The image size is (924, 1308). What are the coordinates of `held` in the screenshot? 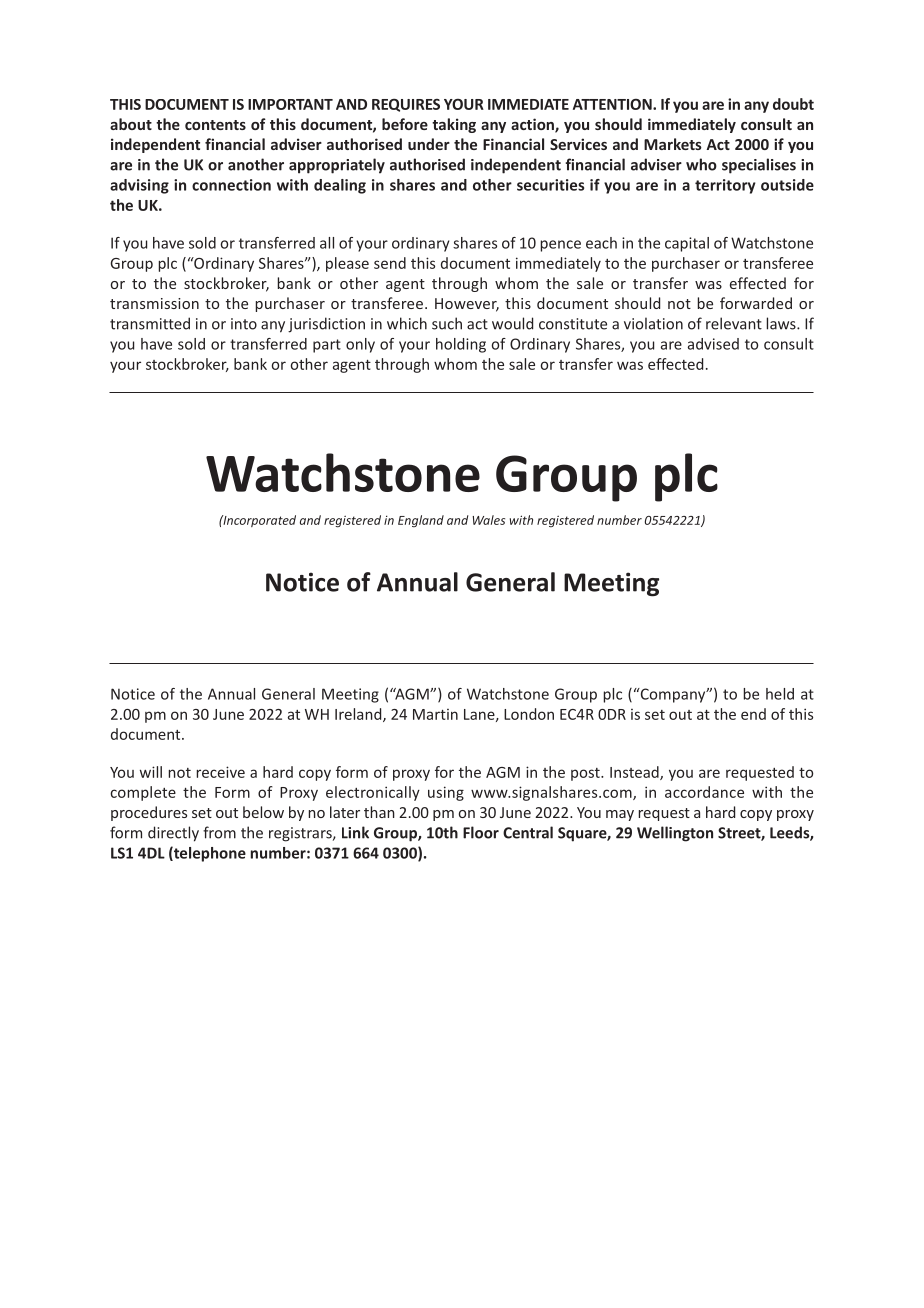 It's located at (780, 694).
